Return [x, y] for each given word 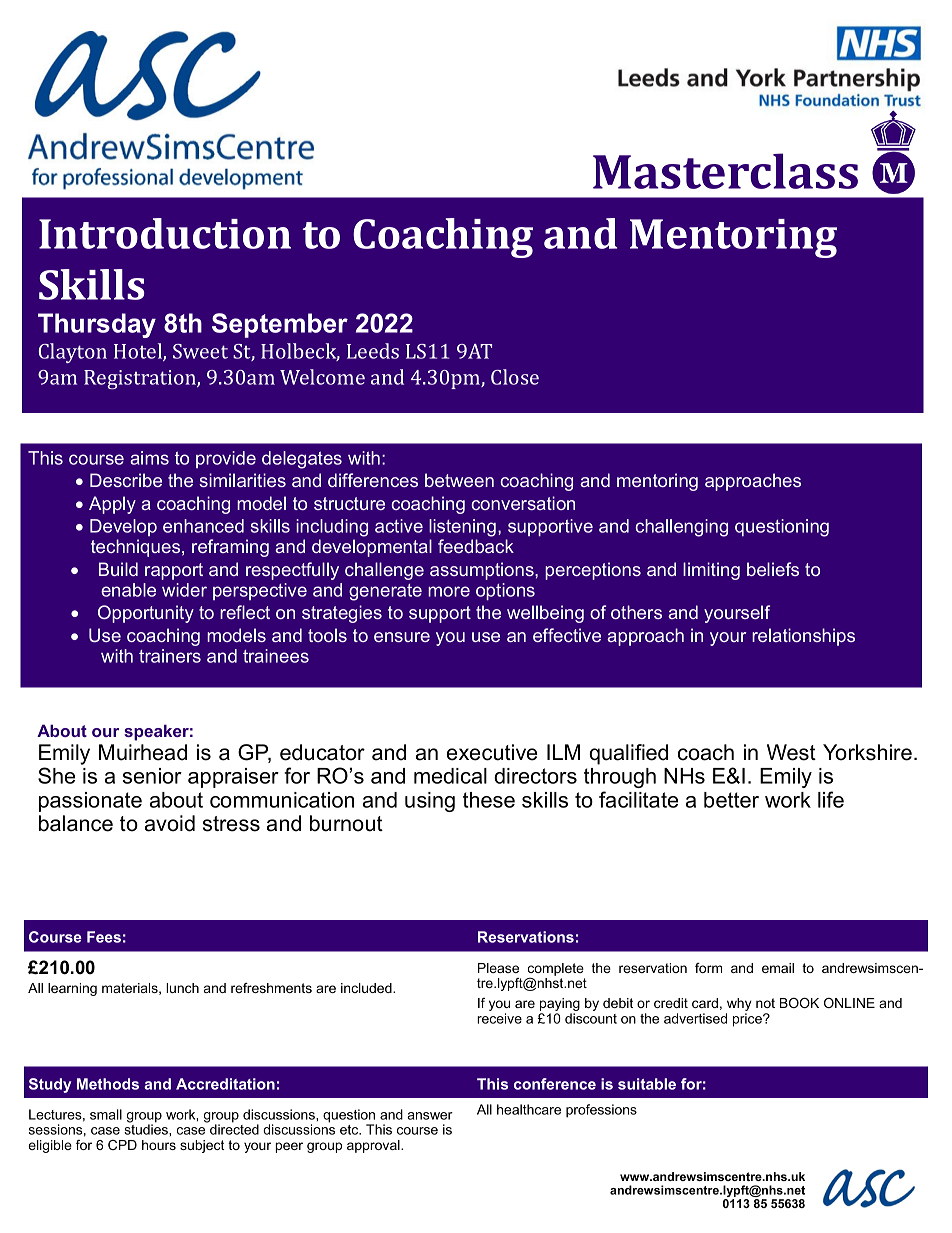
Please [498, 968]
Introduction [165, 233]
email [778, 968]
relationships [803, 637]
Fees [104, 937]
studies [147, 1128]
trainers [170, 656]
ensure [402, 637]
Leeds [373, 351]
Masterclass [725, 171]
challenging [681, 528]
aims [149, 458]
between [459, 480]
